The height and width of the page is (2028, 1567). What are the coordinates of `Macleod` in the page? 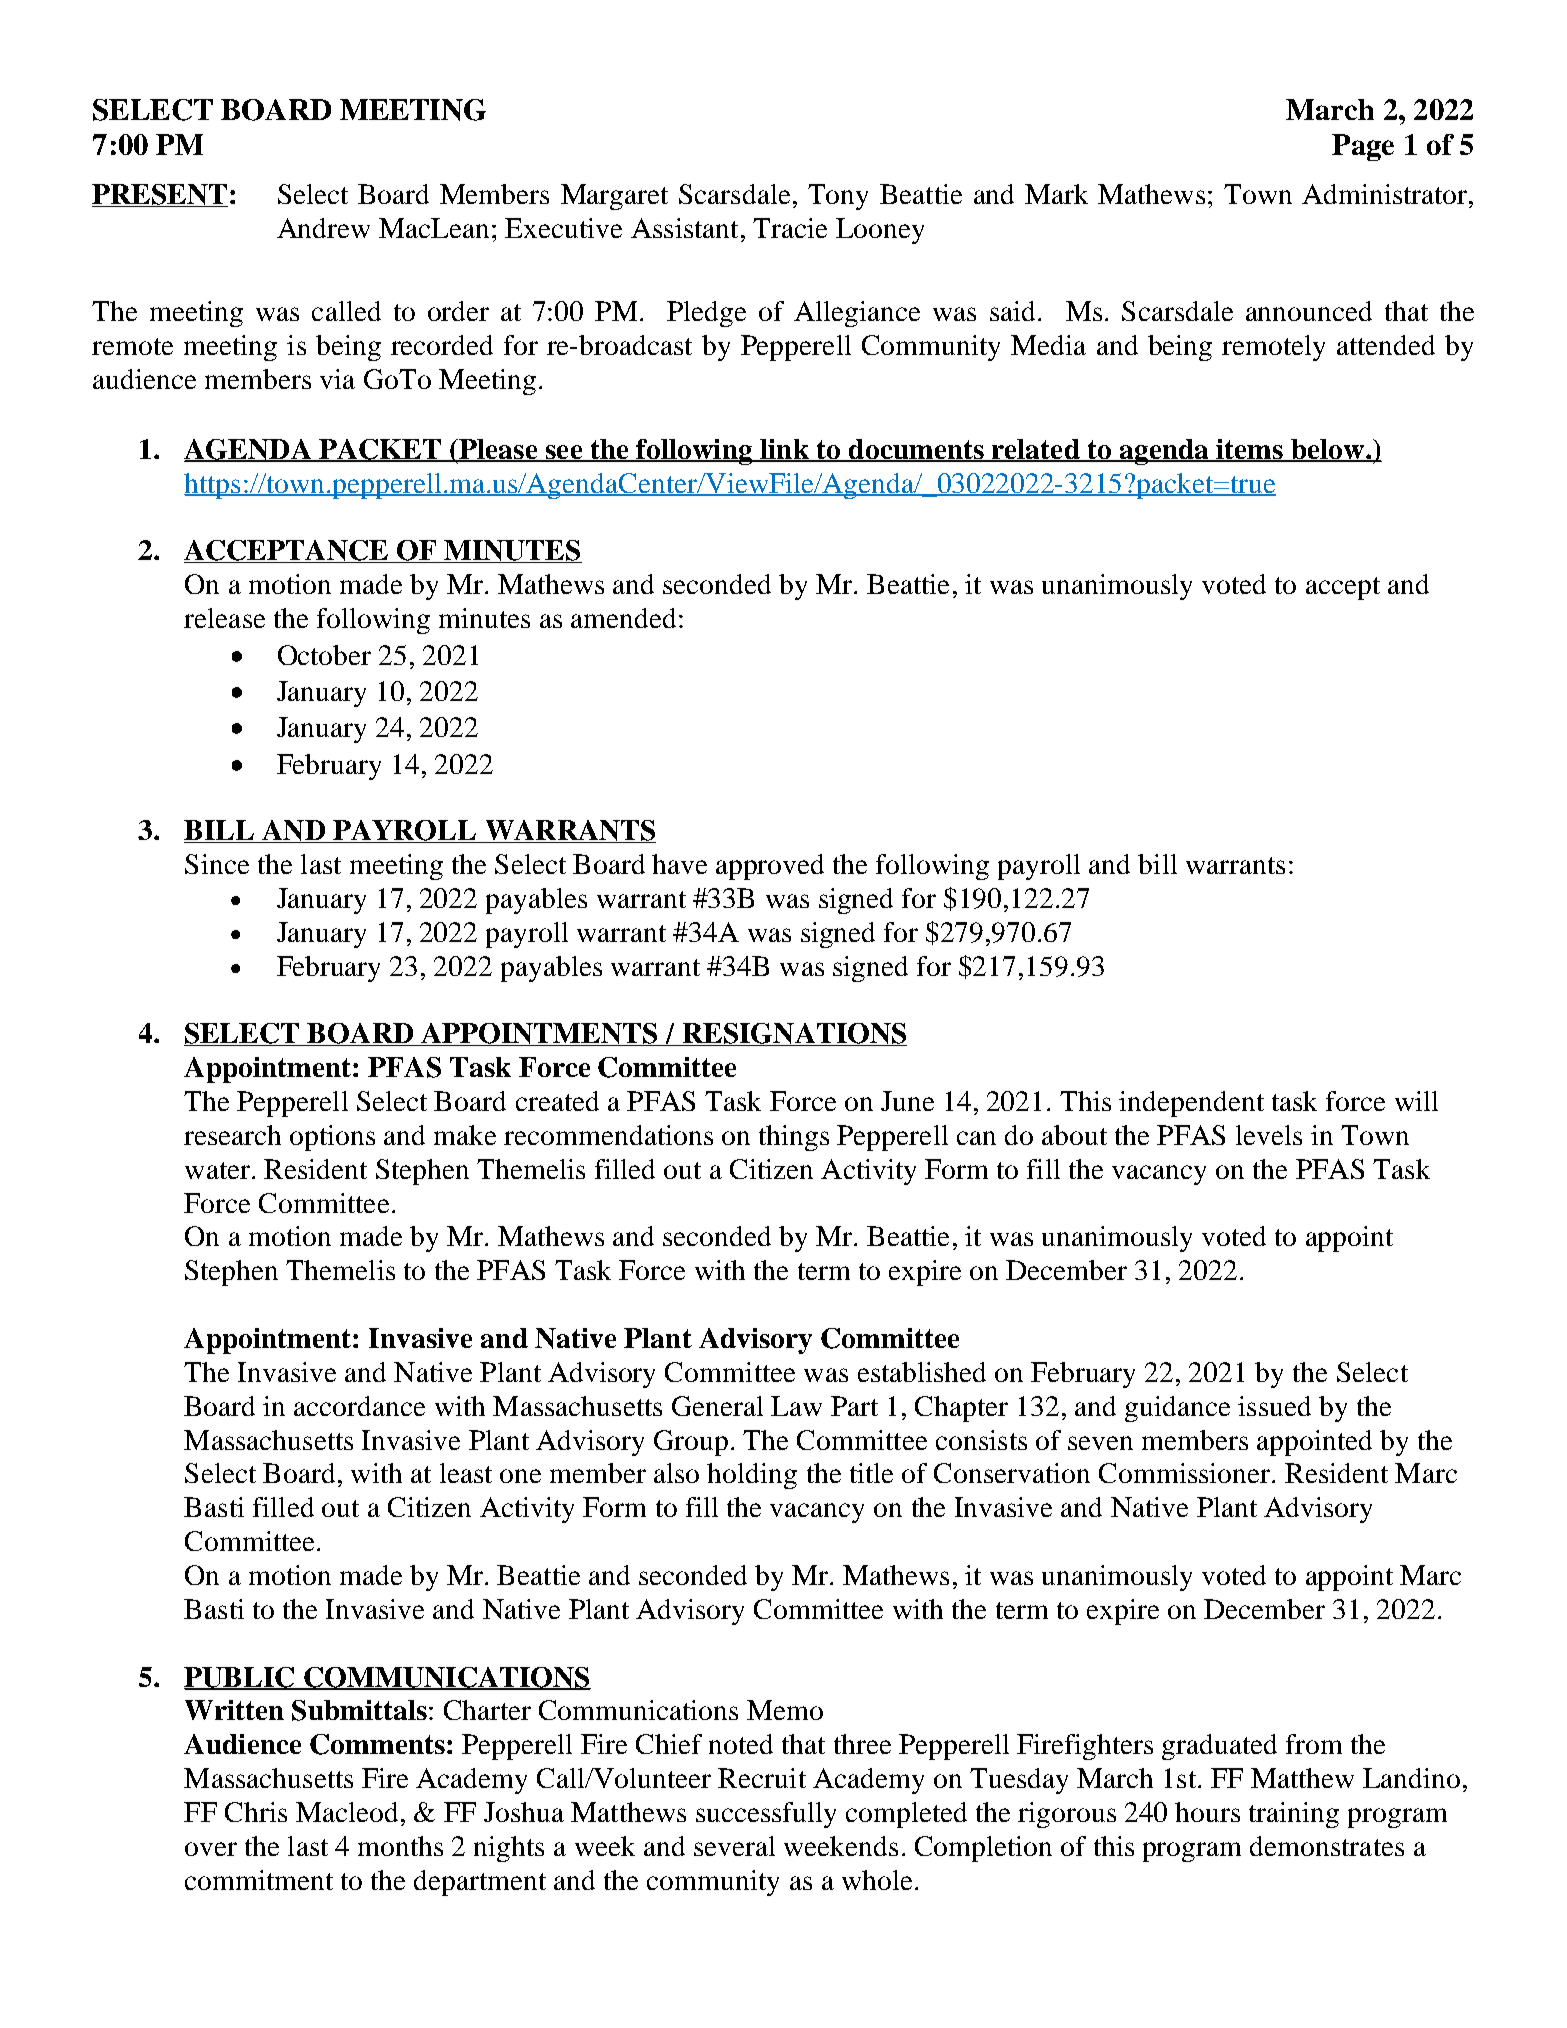 It's located at (347, 1812).
